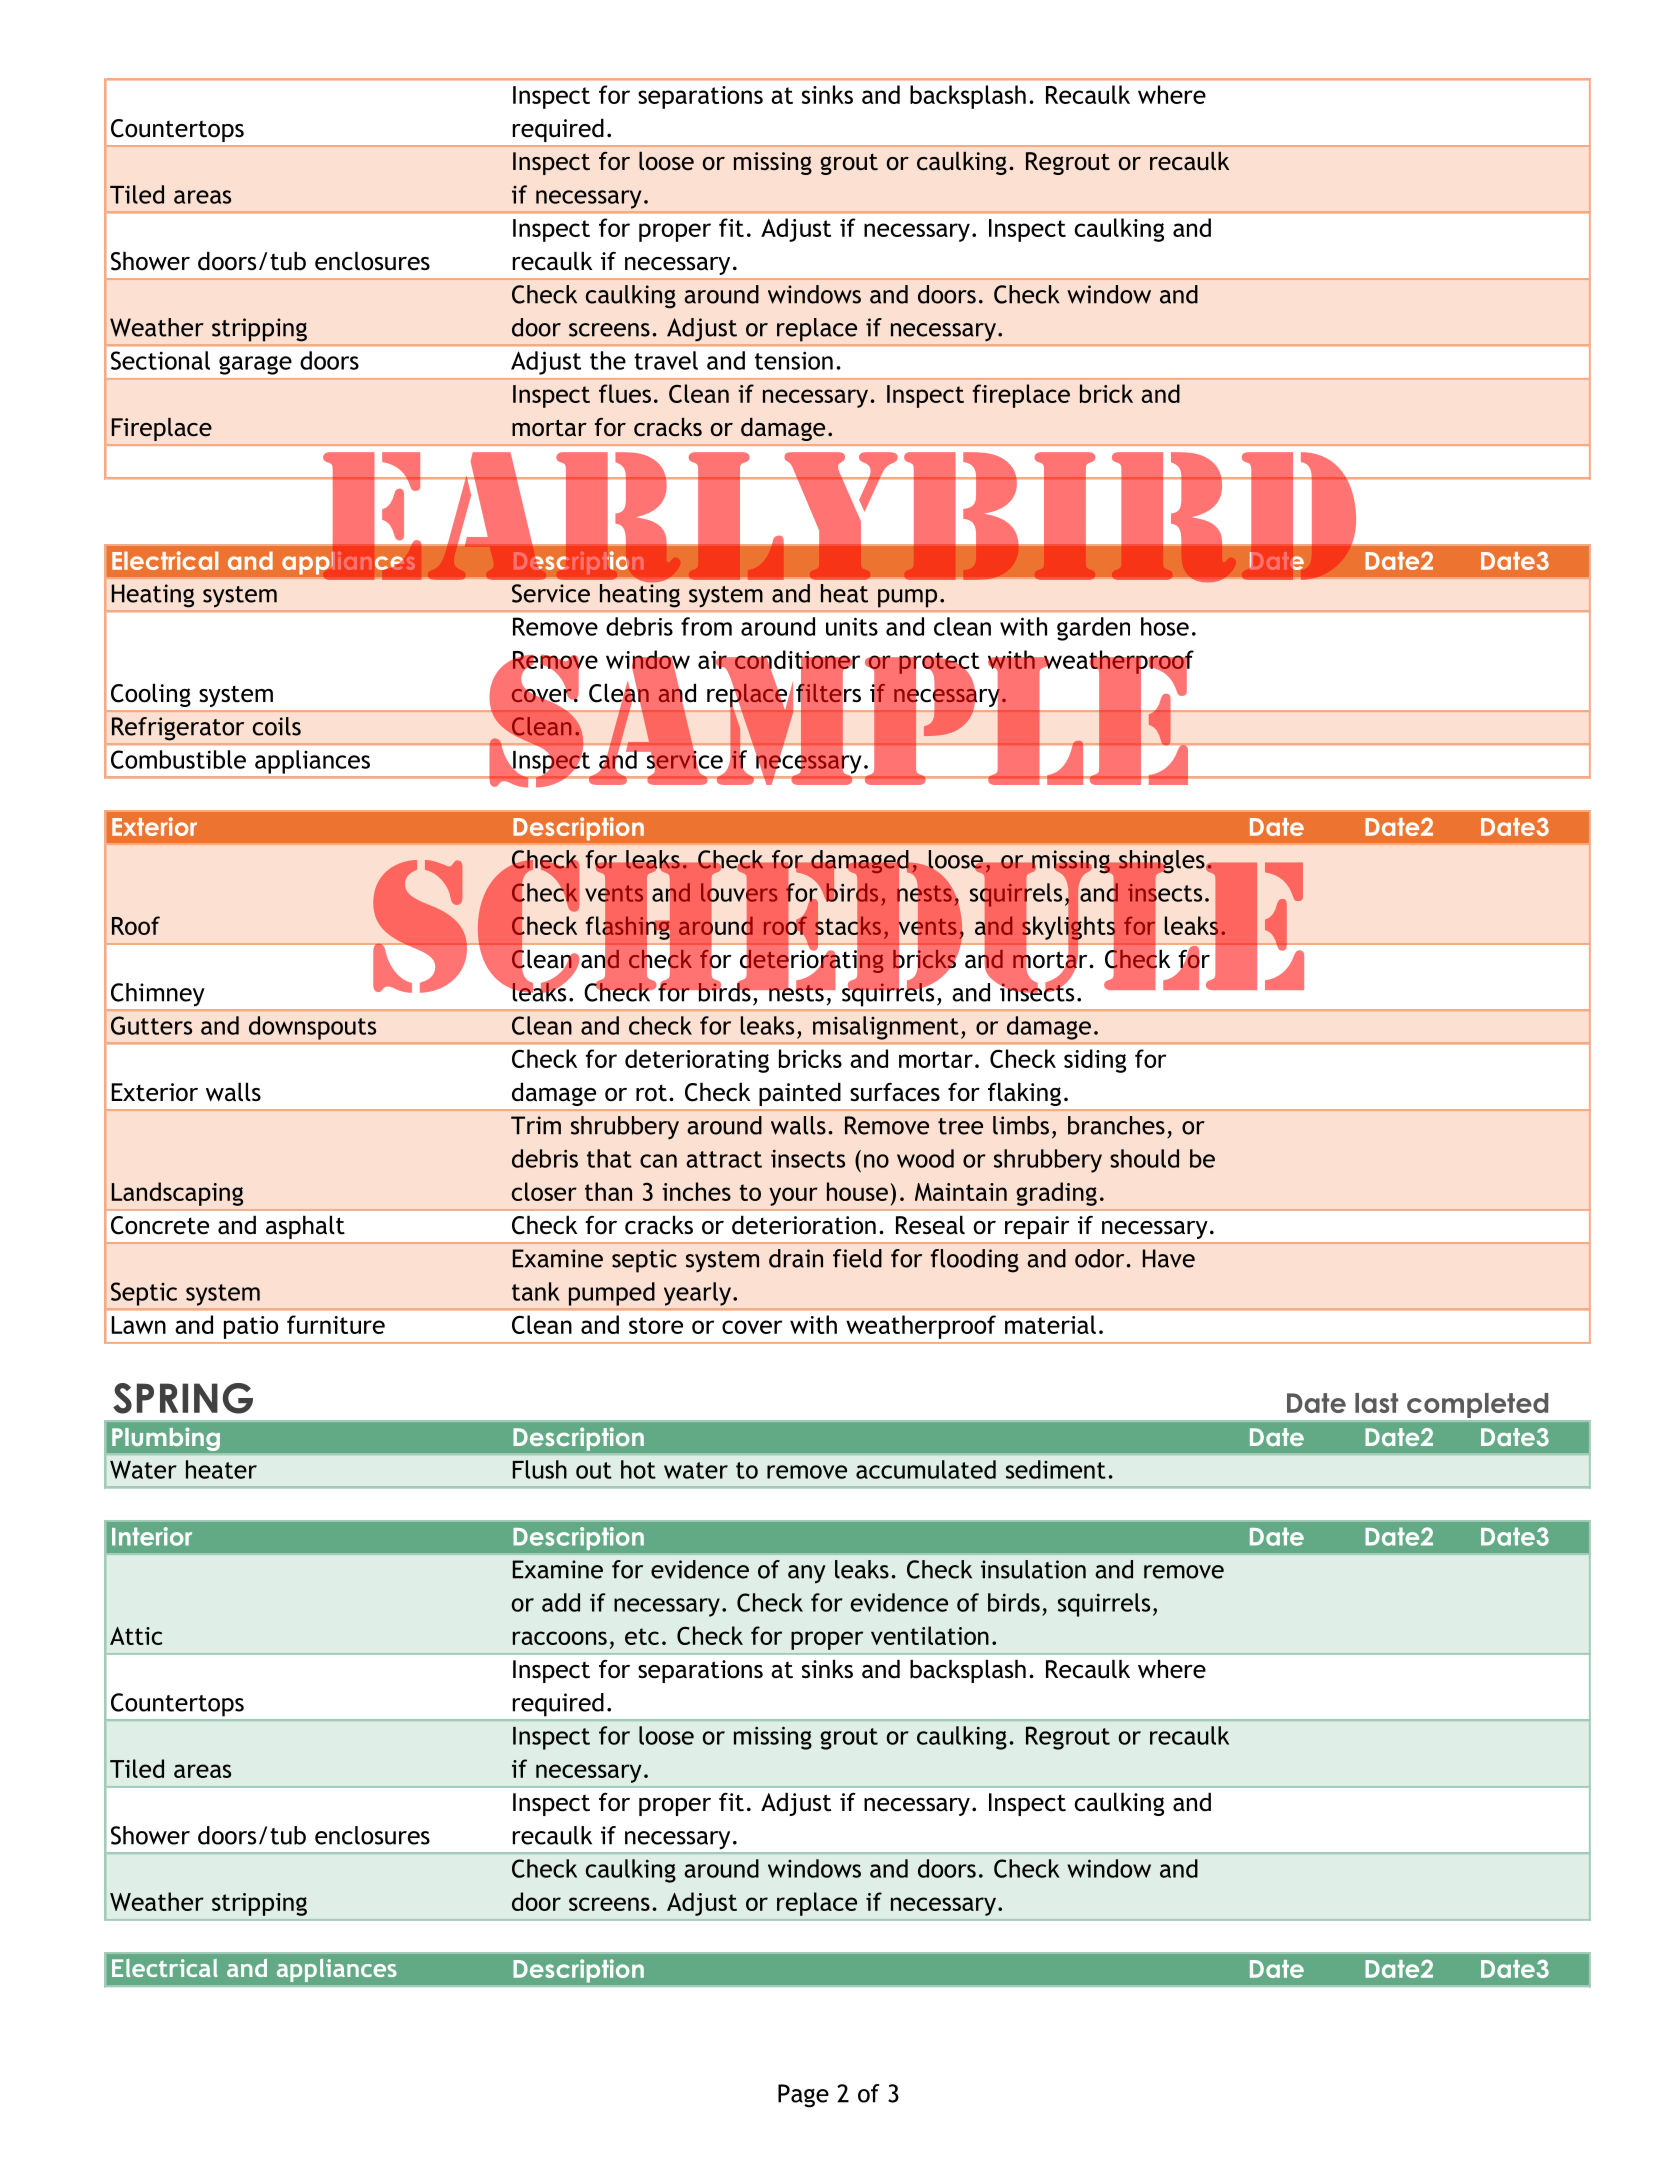 This document has height=2172, width=1678. Describe the element at coordinates (1165, 626) in the document. I see `hose` at that location.
